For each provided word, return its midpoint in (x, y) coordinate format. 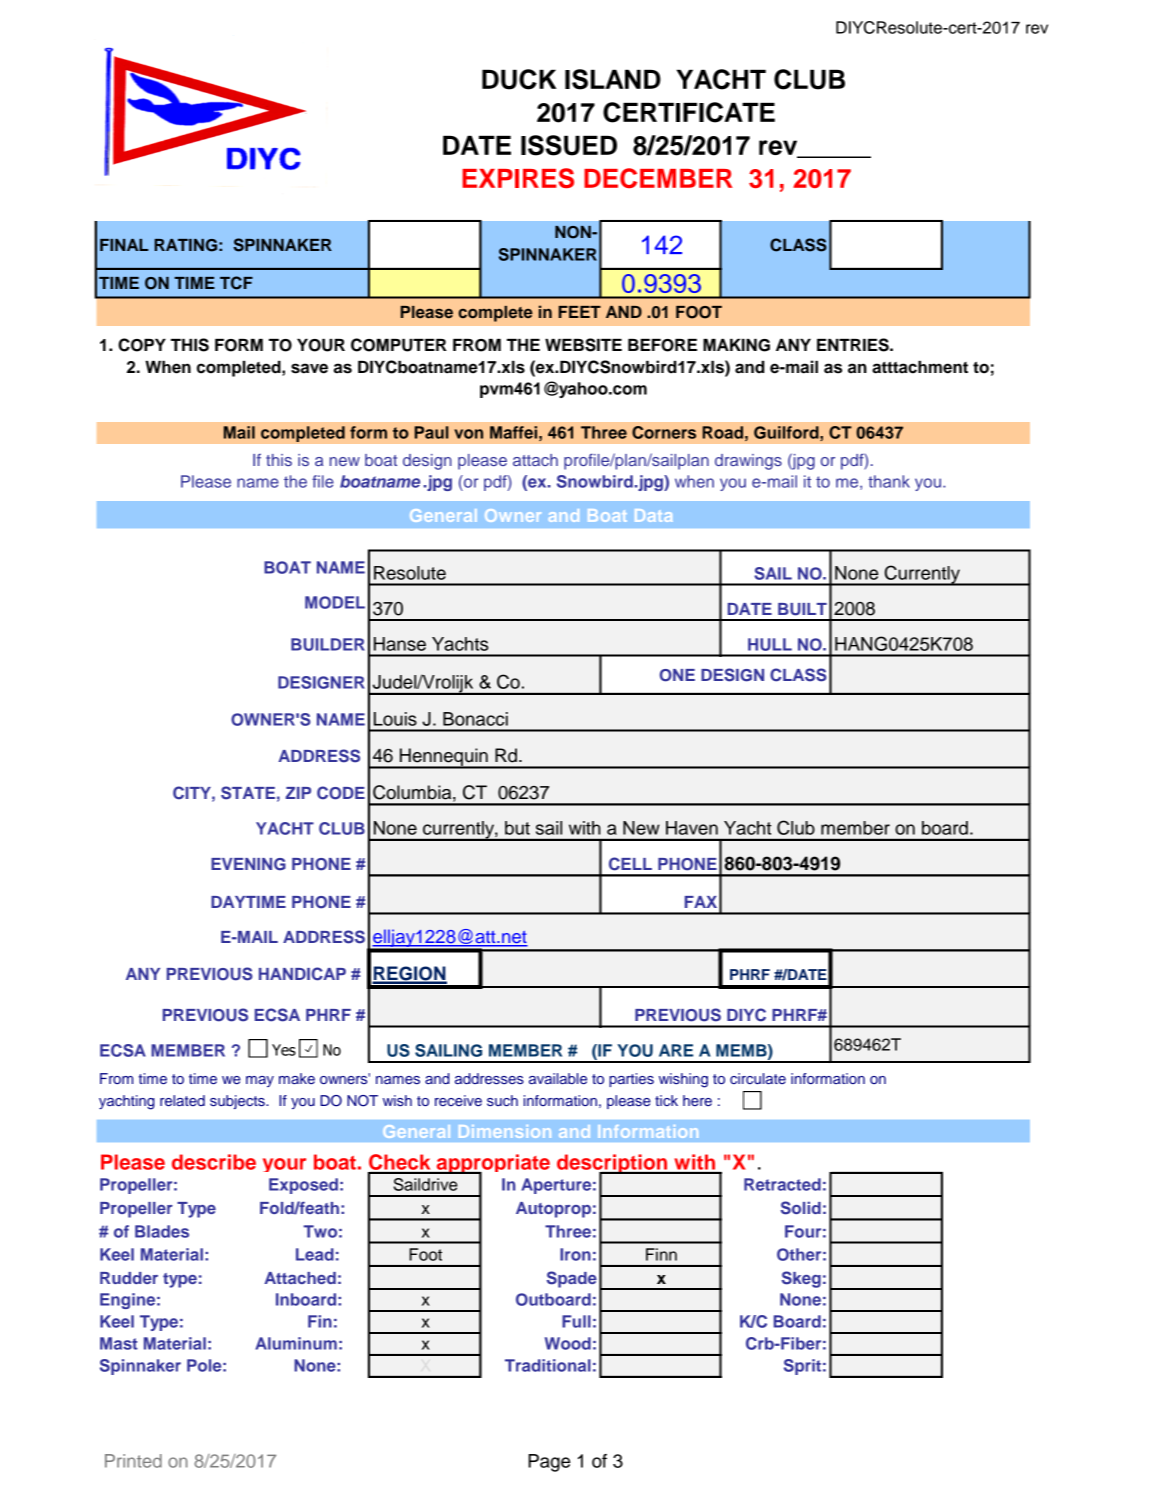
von (468, 434)
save (309, 368)
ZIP (298, 793)
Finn (661, 1254)
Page (549, 1463)
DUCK (519, 79)
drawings (748, 462)
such (502, 1100)
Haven (692, 828)
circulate (758, 1078)
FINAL (124, 245)
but (517, 828)
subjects (238, 1102)
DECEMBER (658, 178)
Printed (133, 1461)
